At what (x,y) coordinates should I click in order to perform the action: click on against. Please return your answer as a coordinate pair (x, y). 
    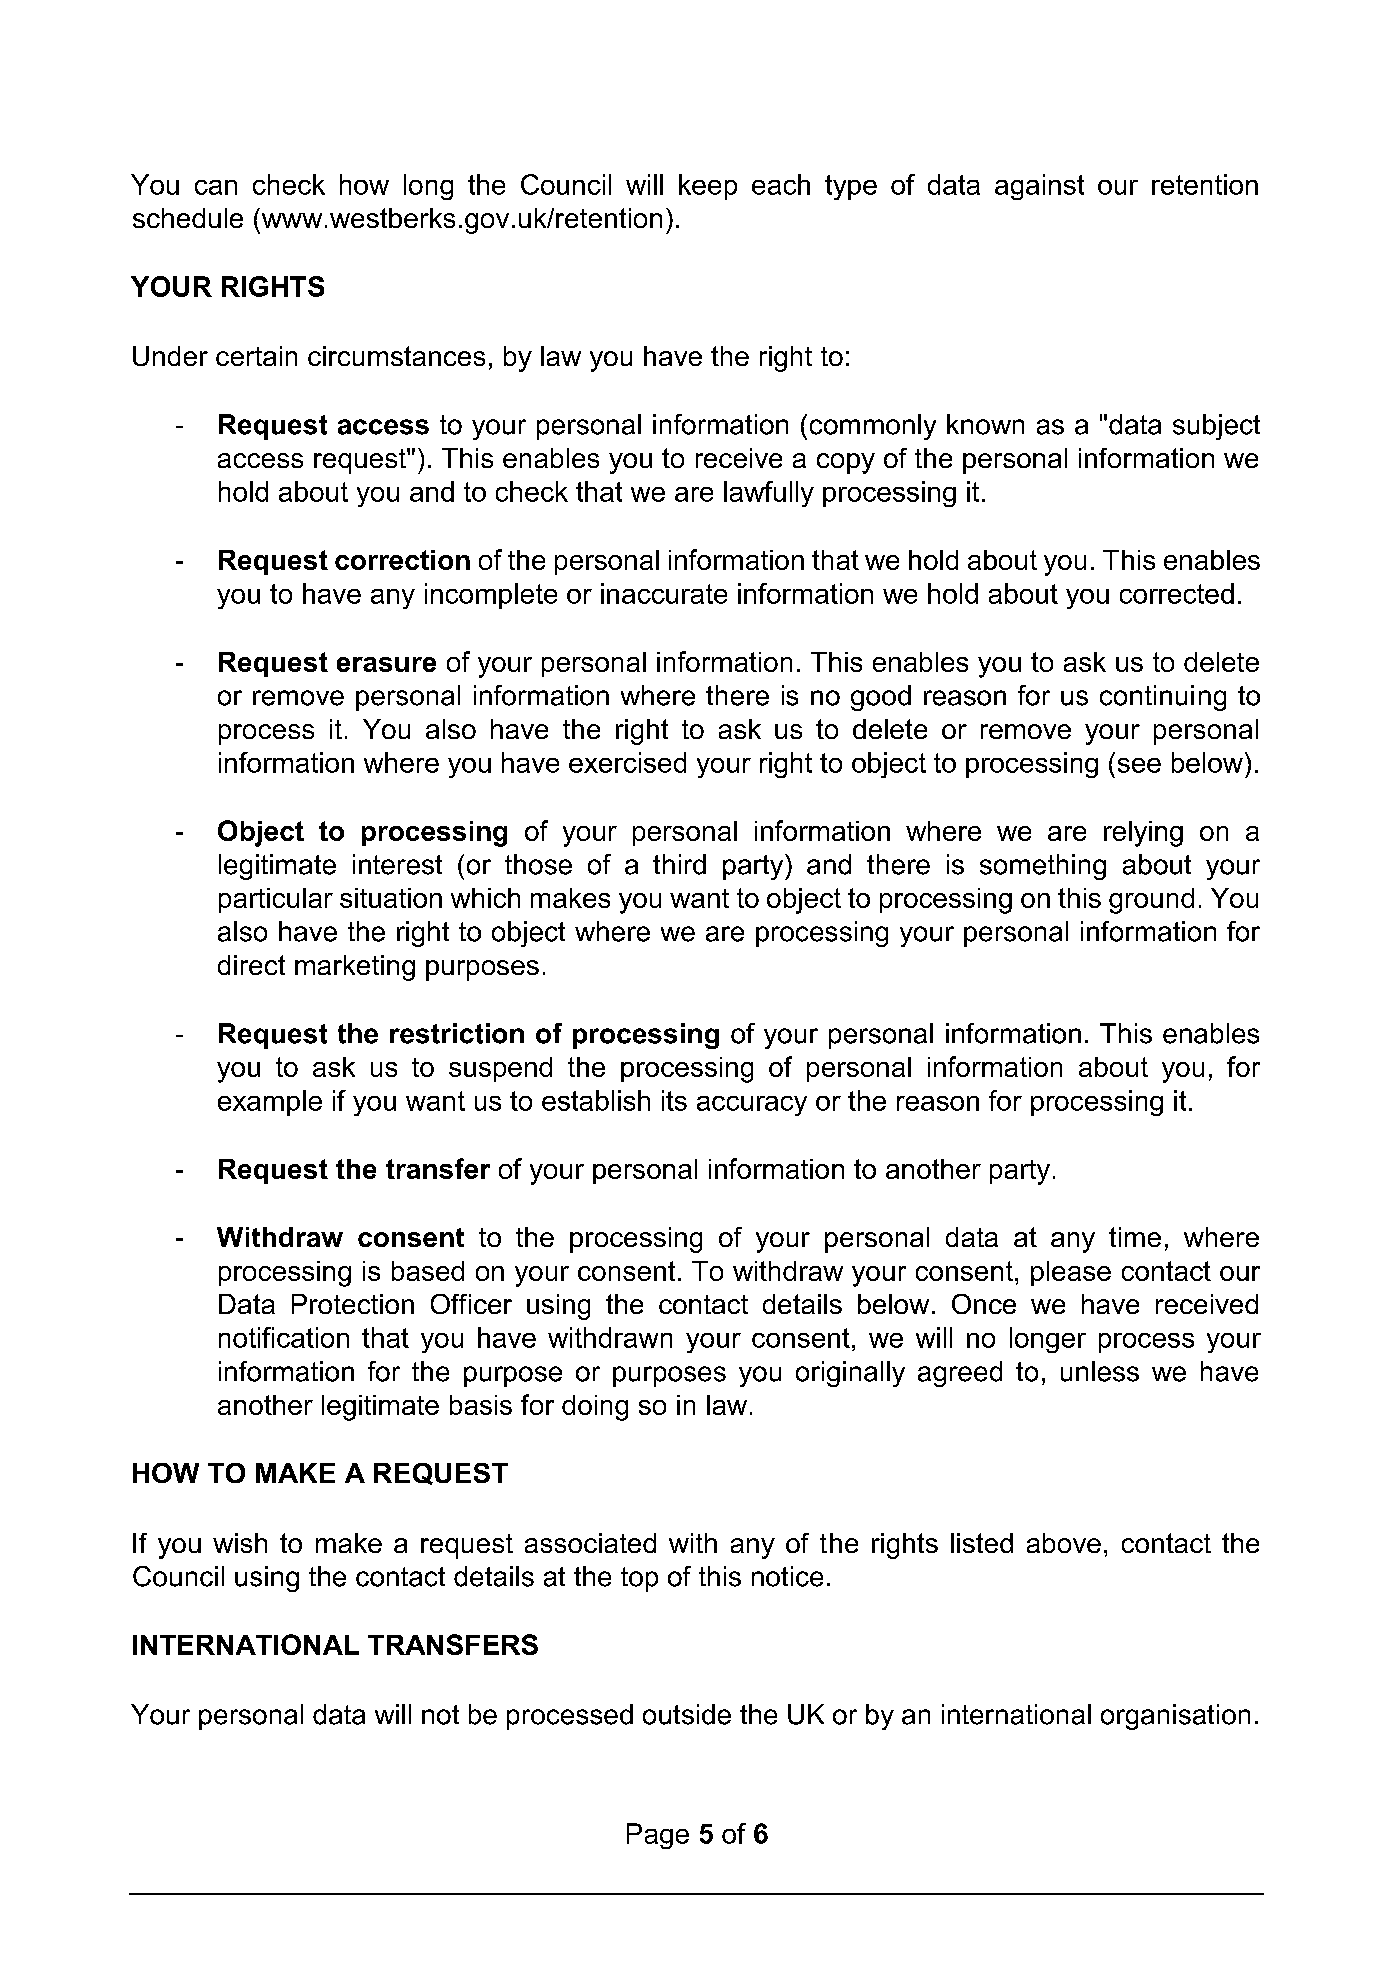
    Looking at the image, I should click on (1039, 187).
